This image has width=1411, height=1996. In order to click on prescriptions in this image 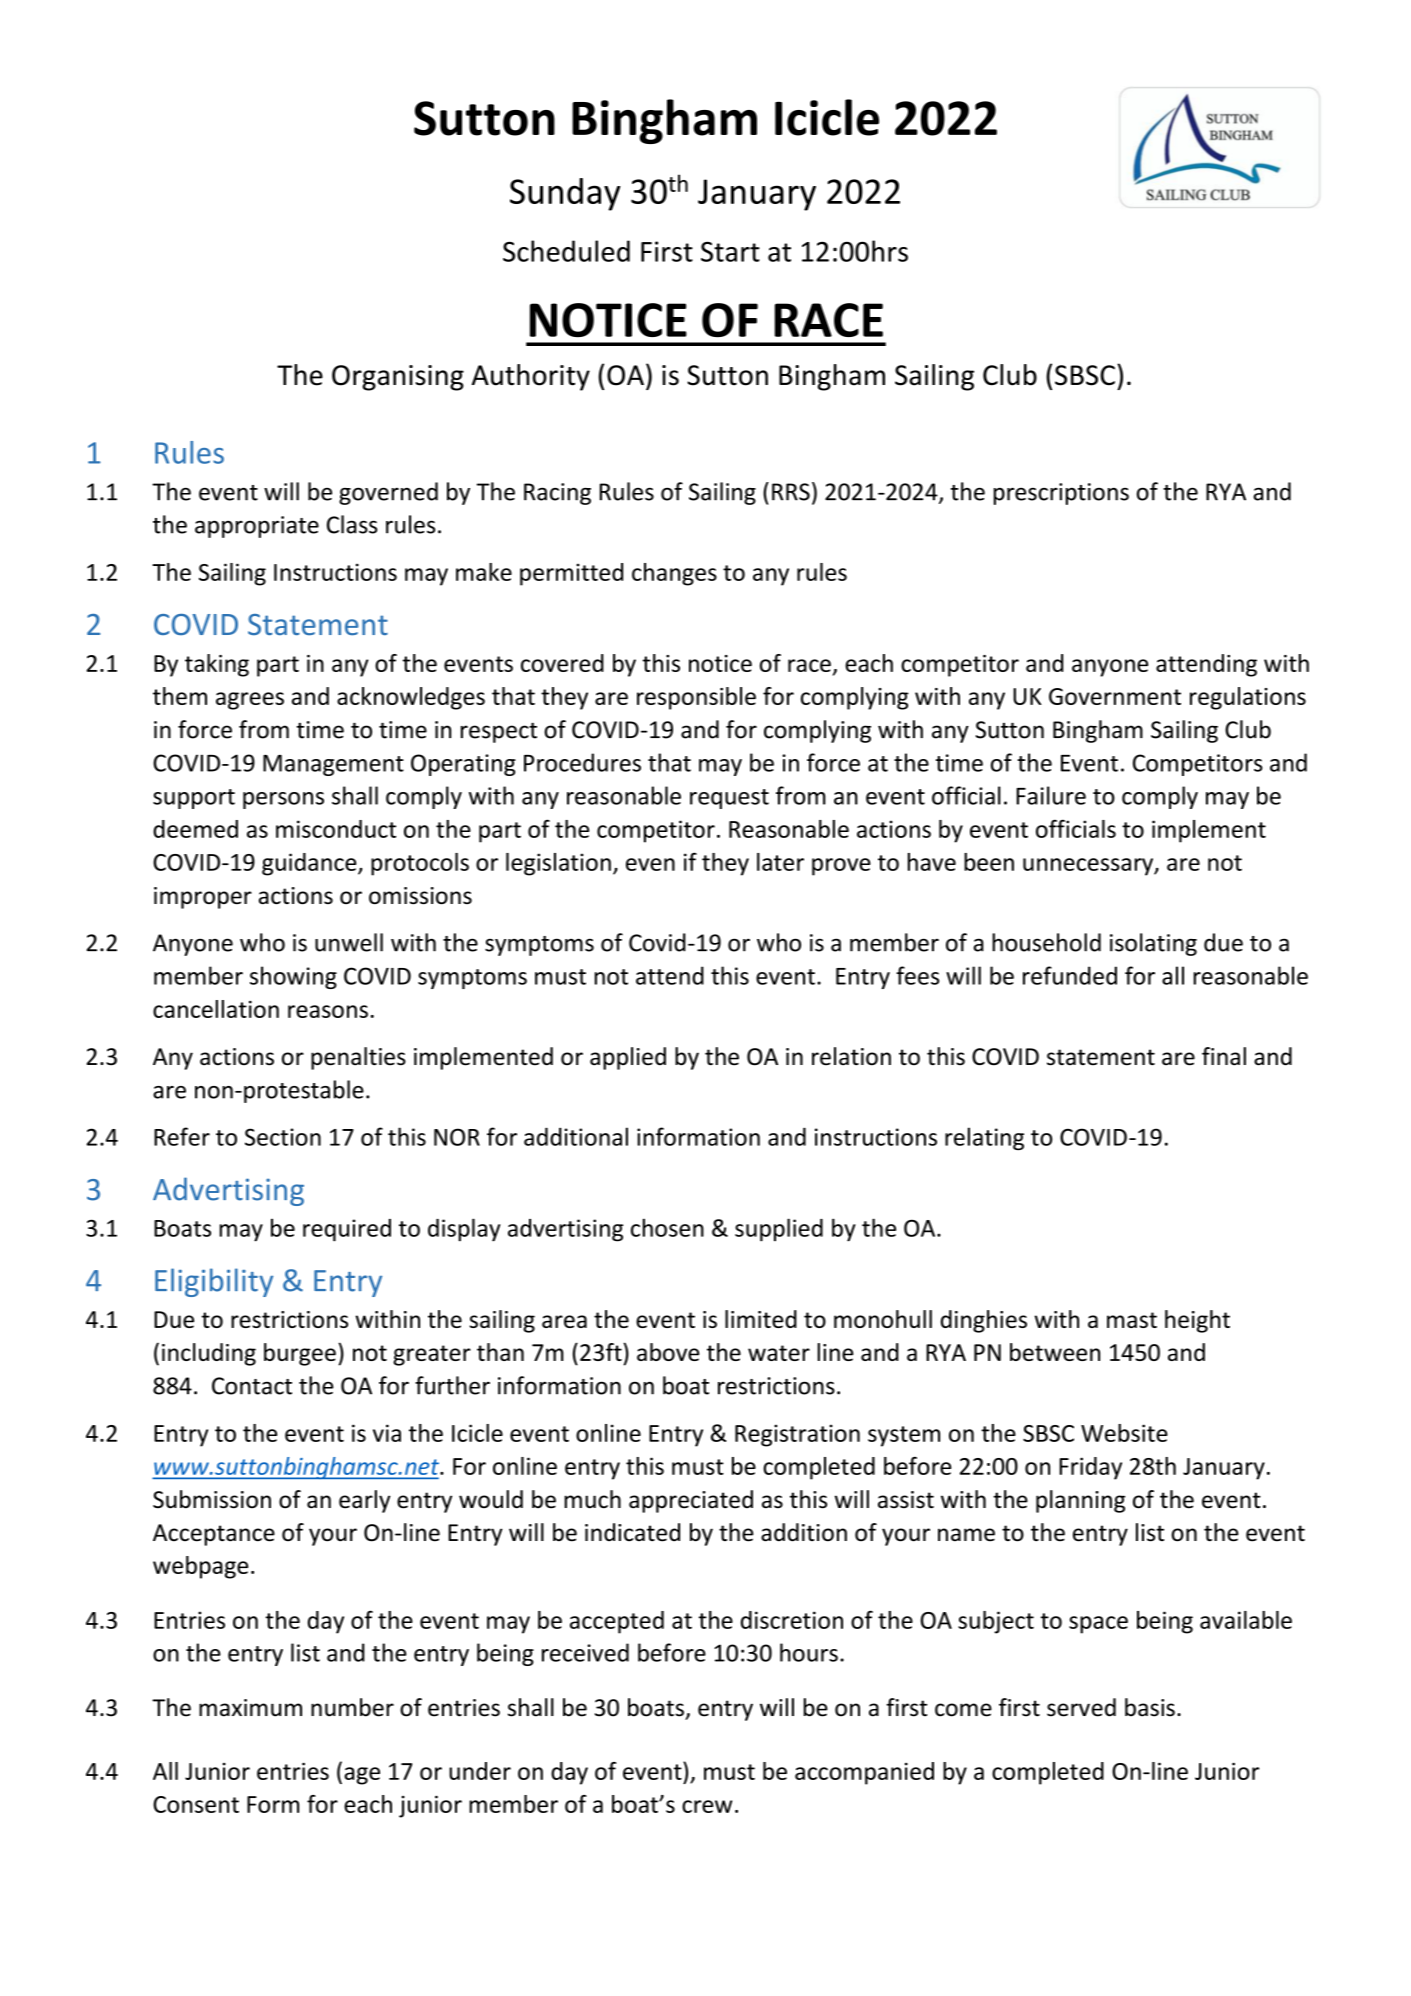, I will do `click(1061, 494)`.
